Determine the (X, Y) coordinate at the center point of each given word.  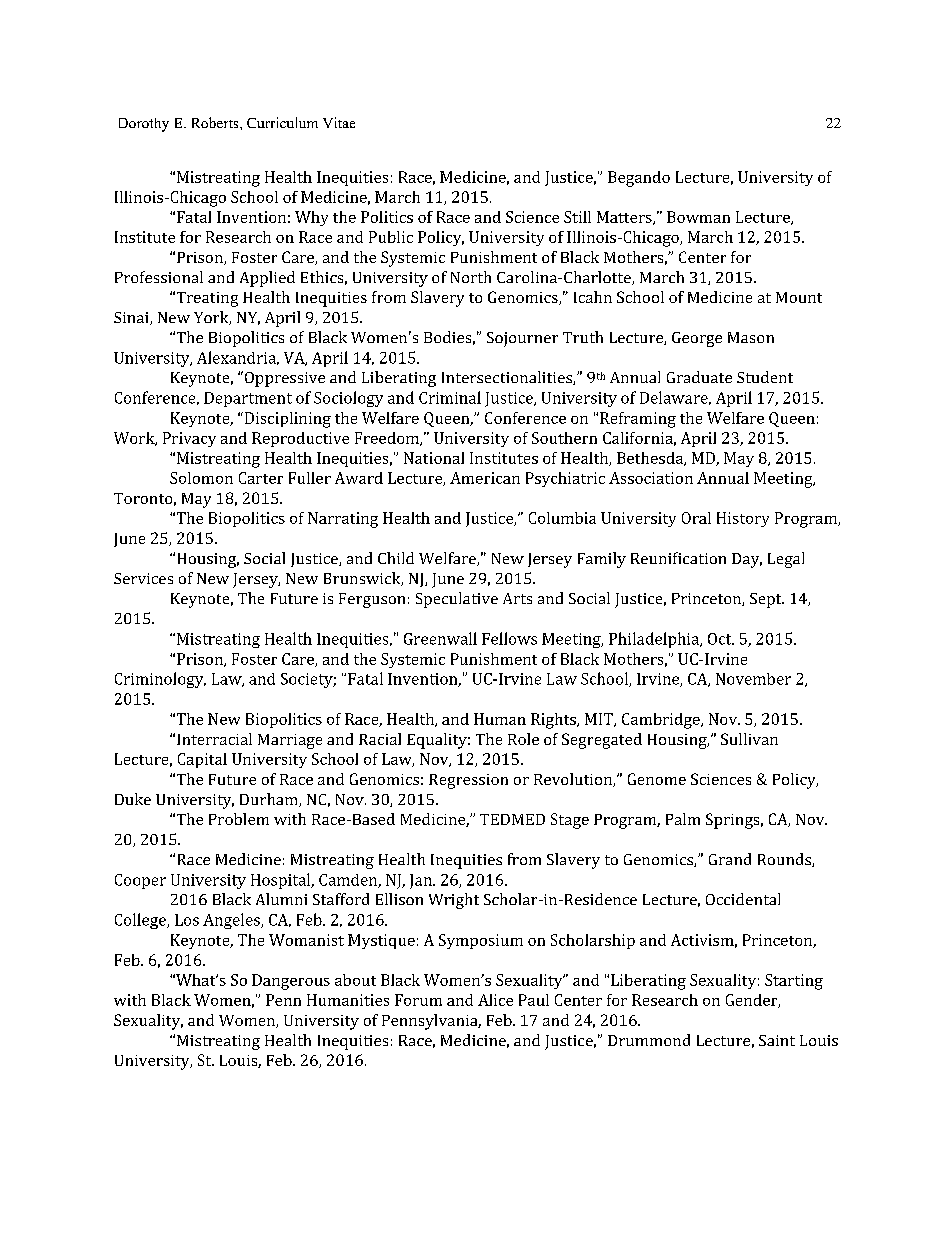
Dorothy (144, 125)
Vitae (339, 122)
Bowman (698, 217)
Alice (495, 1000)
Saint (777, 1040)
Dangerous (291, 982)
